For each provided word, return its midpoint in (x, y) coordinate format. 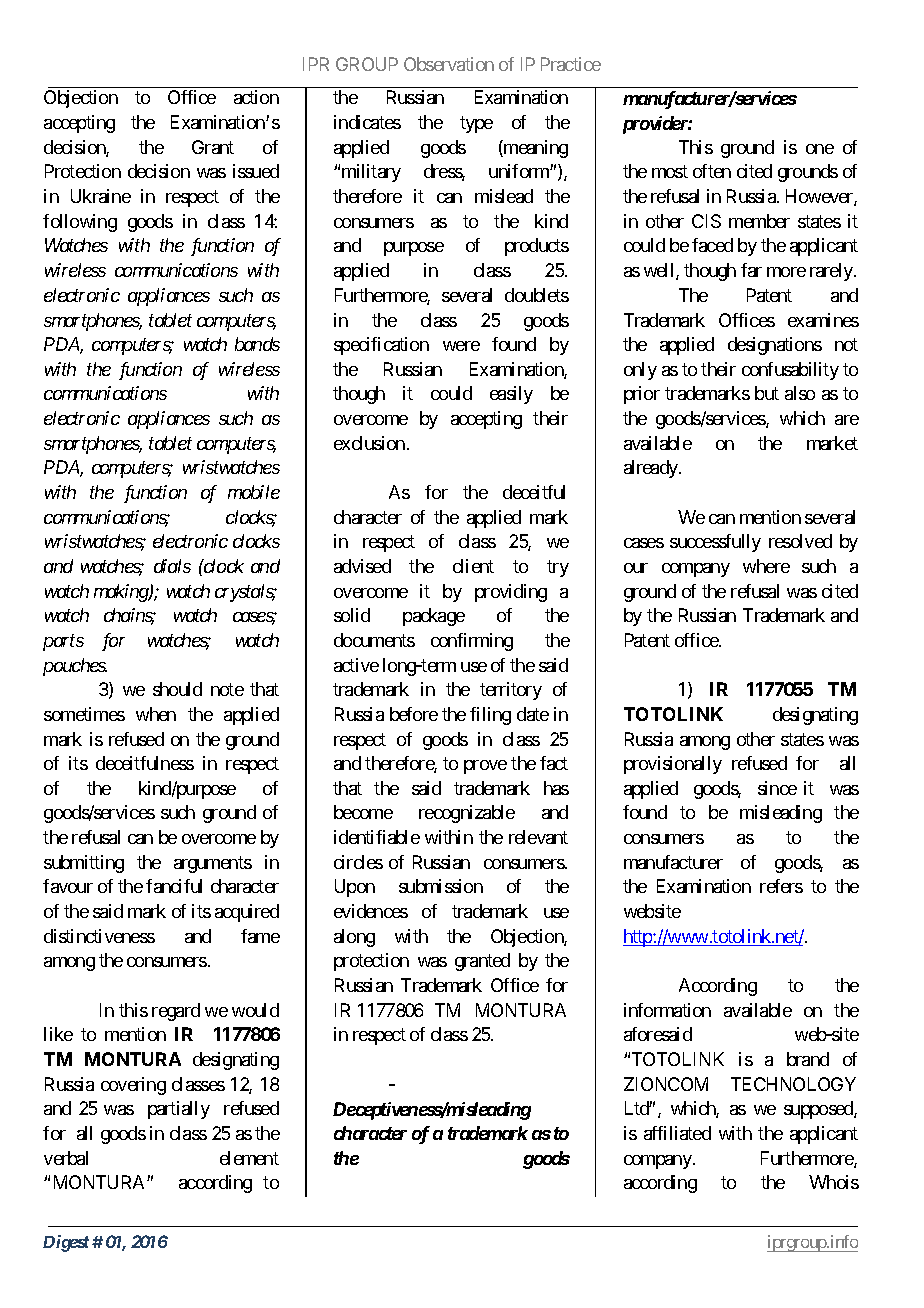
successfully (715, 543)
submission (441, 886)
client (473, 566)
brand (808, 1059)
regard (176, 1012)
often (712, 171)
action (256, 97)
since (777, 788)
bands (257, 344)
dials (172, 566)
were (461, 346)
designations (775, 346)
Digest (66, 1243)
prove (485, 767)
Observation (449, 64)
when (156, 714)
